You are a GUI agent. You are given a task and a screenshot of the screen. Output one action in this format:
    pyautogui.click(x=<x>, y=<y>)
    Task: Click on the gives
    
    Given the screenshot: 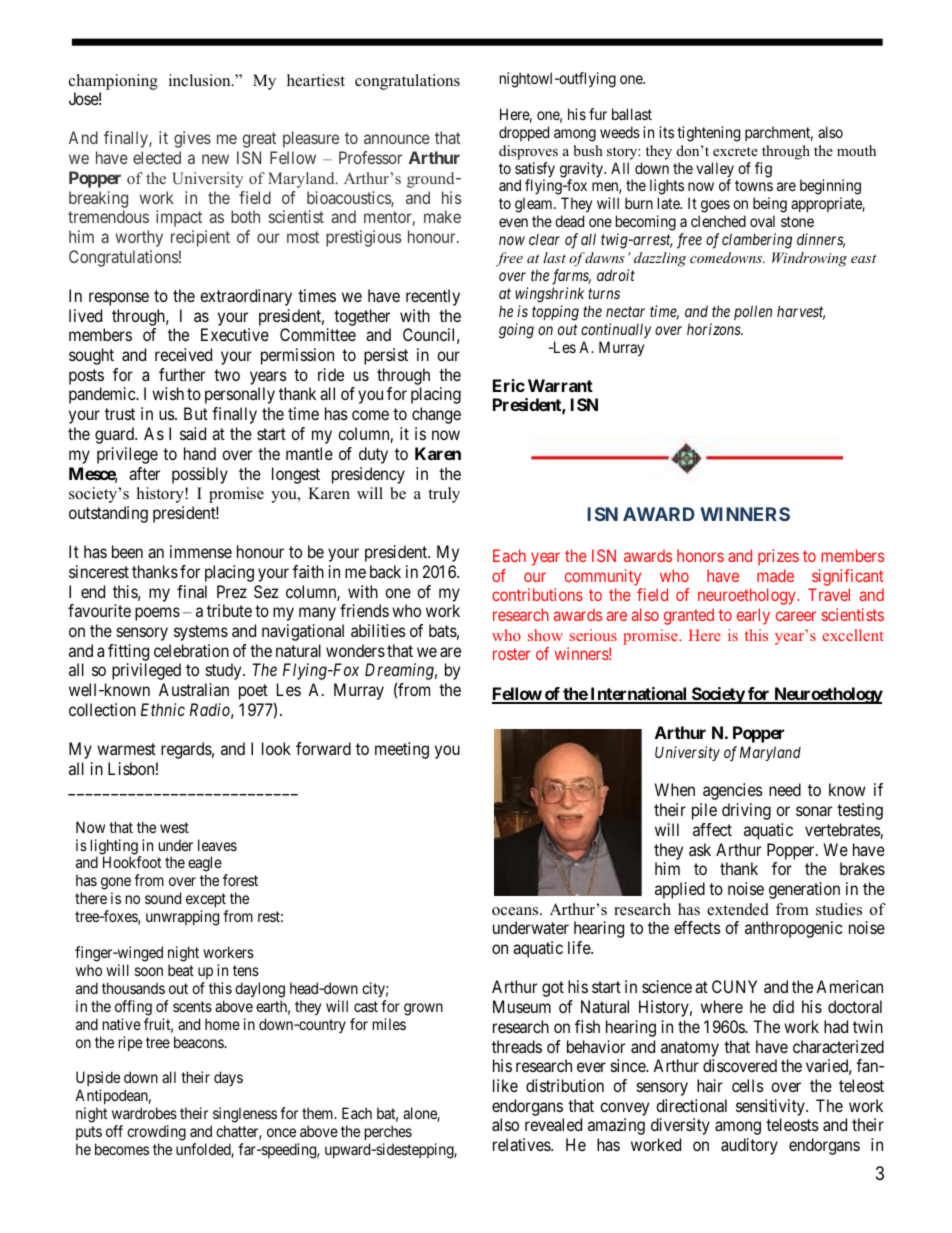 What is the action you would take?
    pyautogui.click(x=192, y=139)
